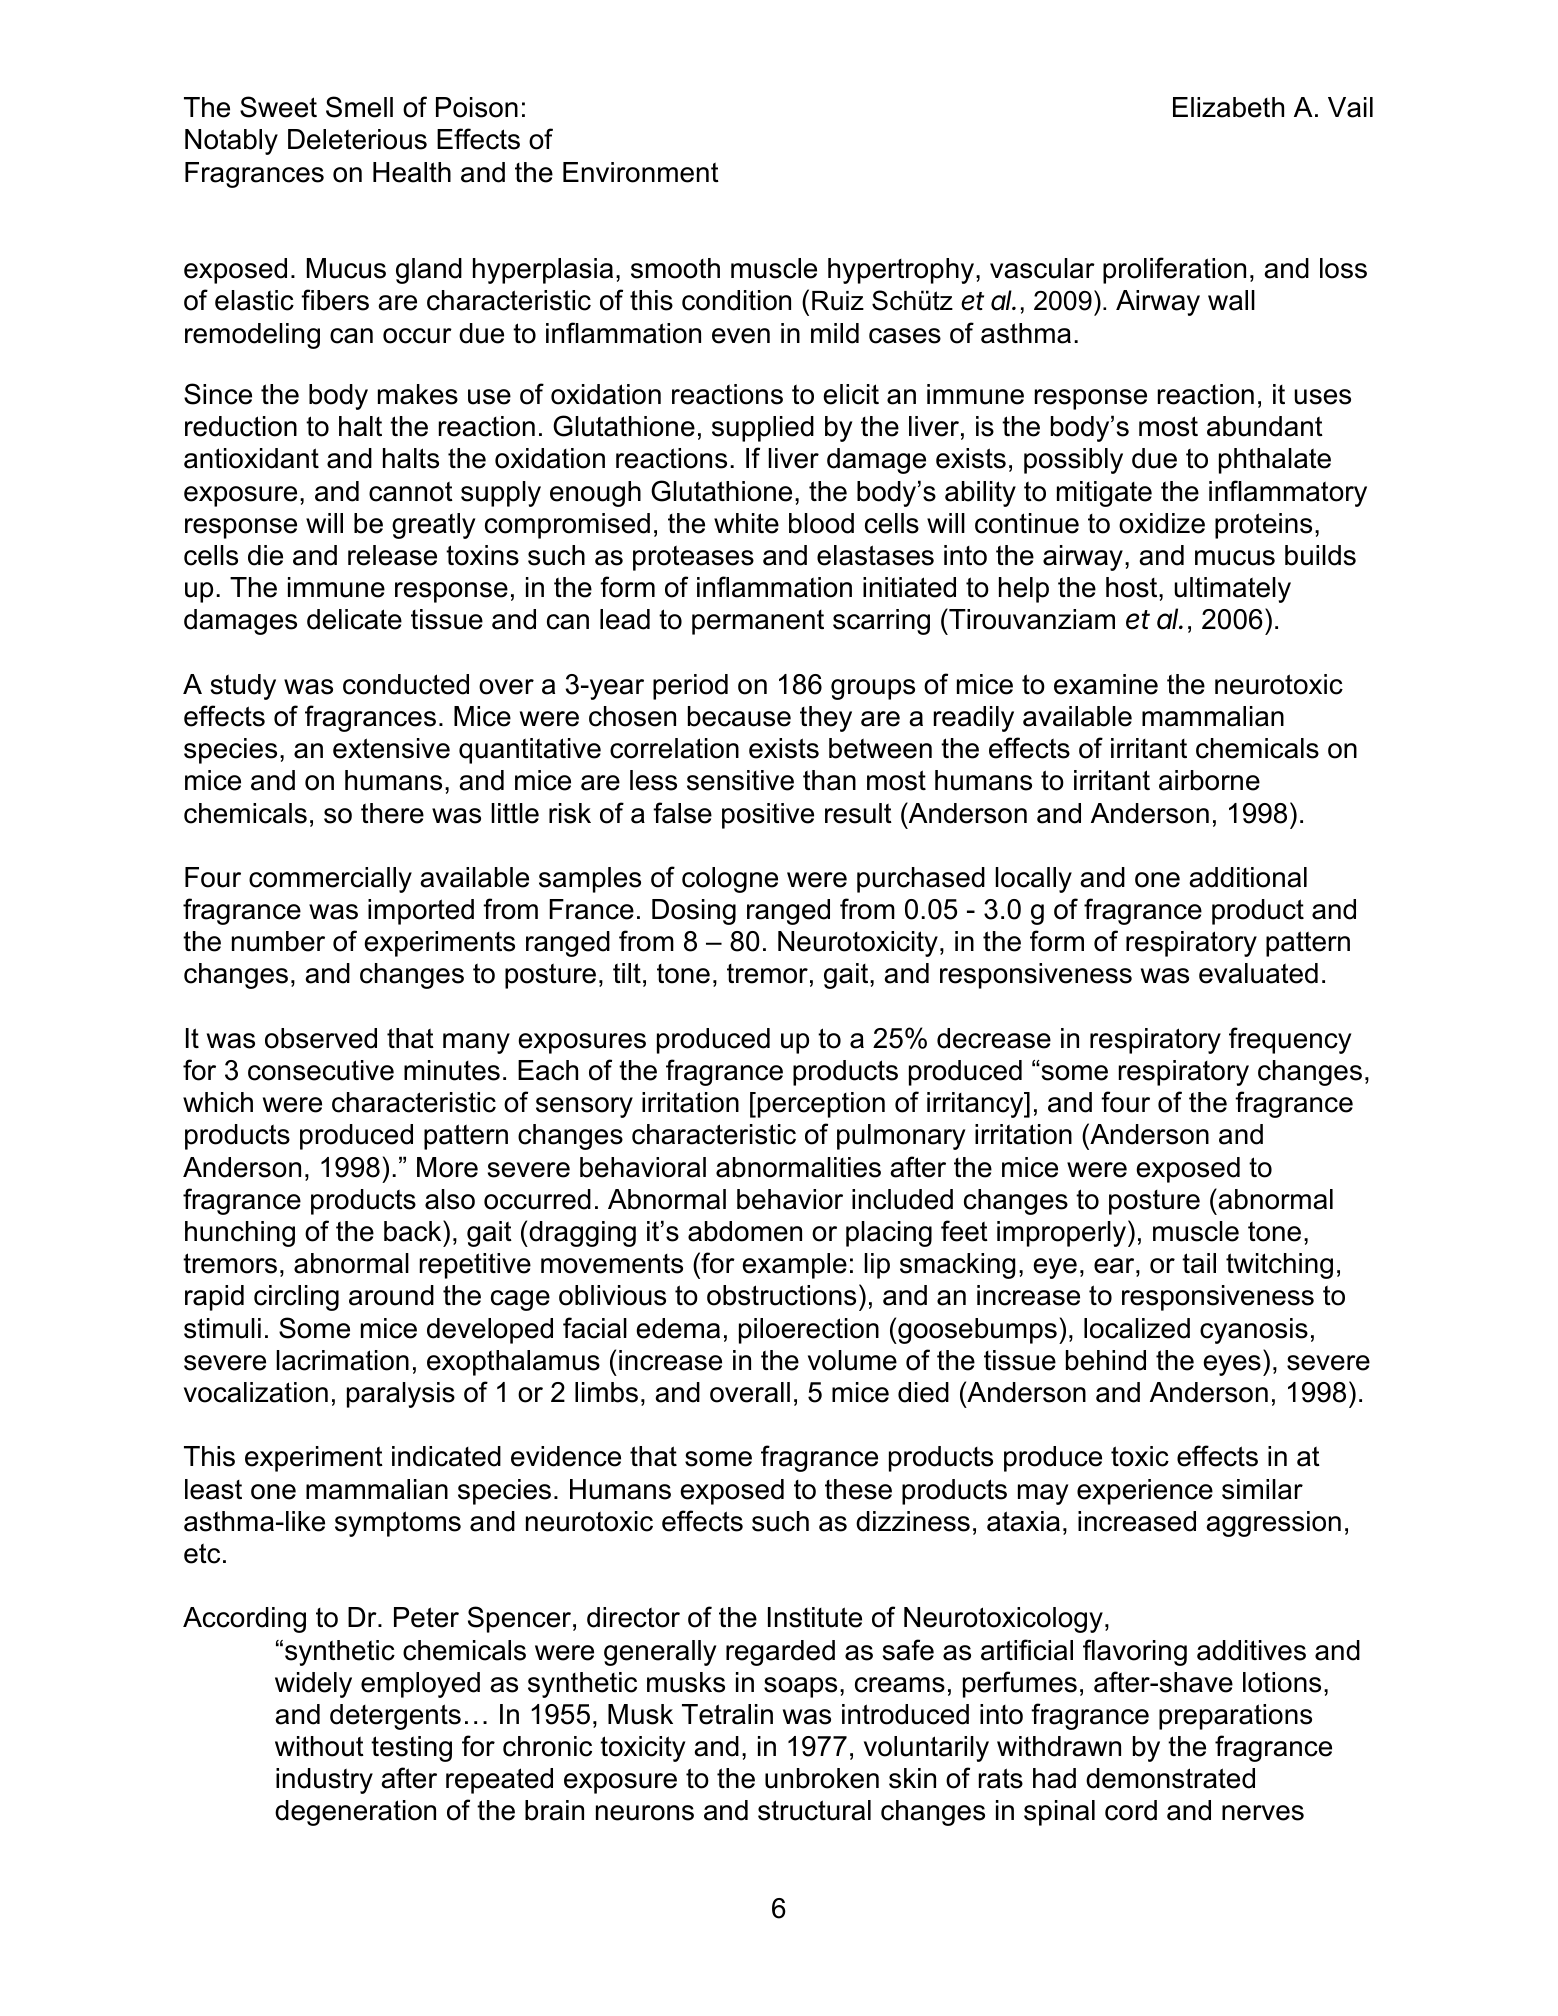 Image resolution: width=1558 pixels, height=2016 pixels. I want to click on without, so click(319, 1746).
